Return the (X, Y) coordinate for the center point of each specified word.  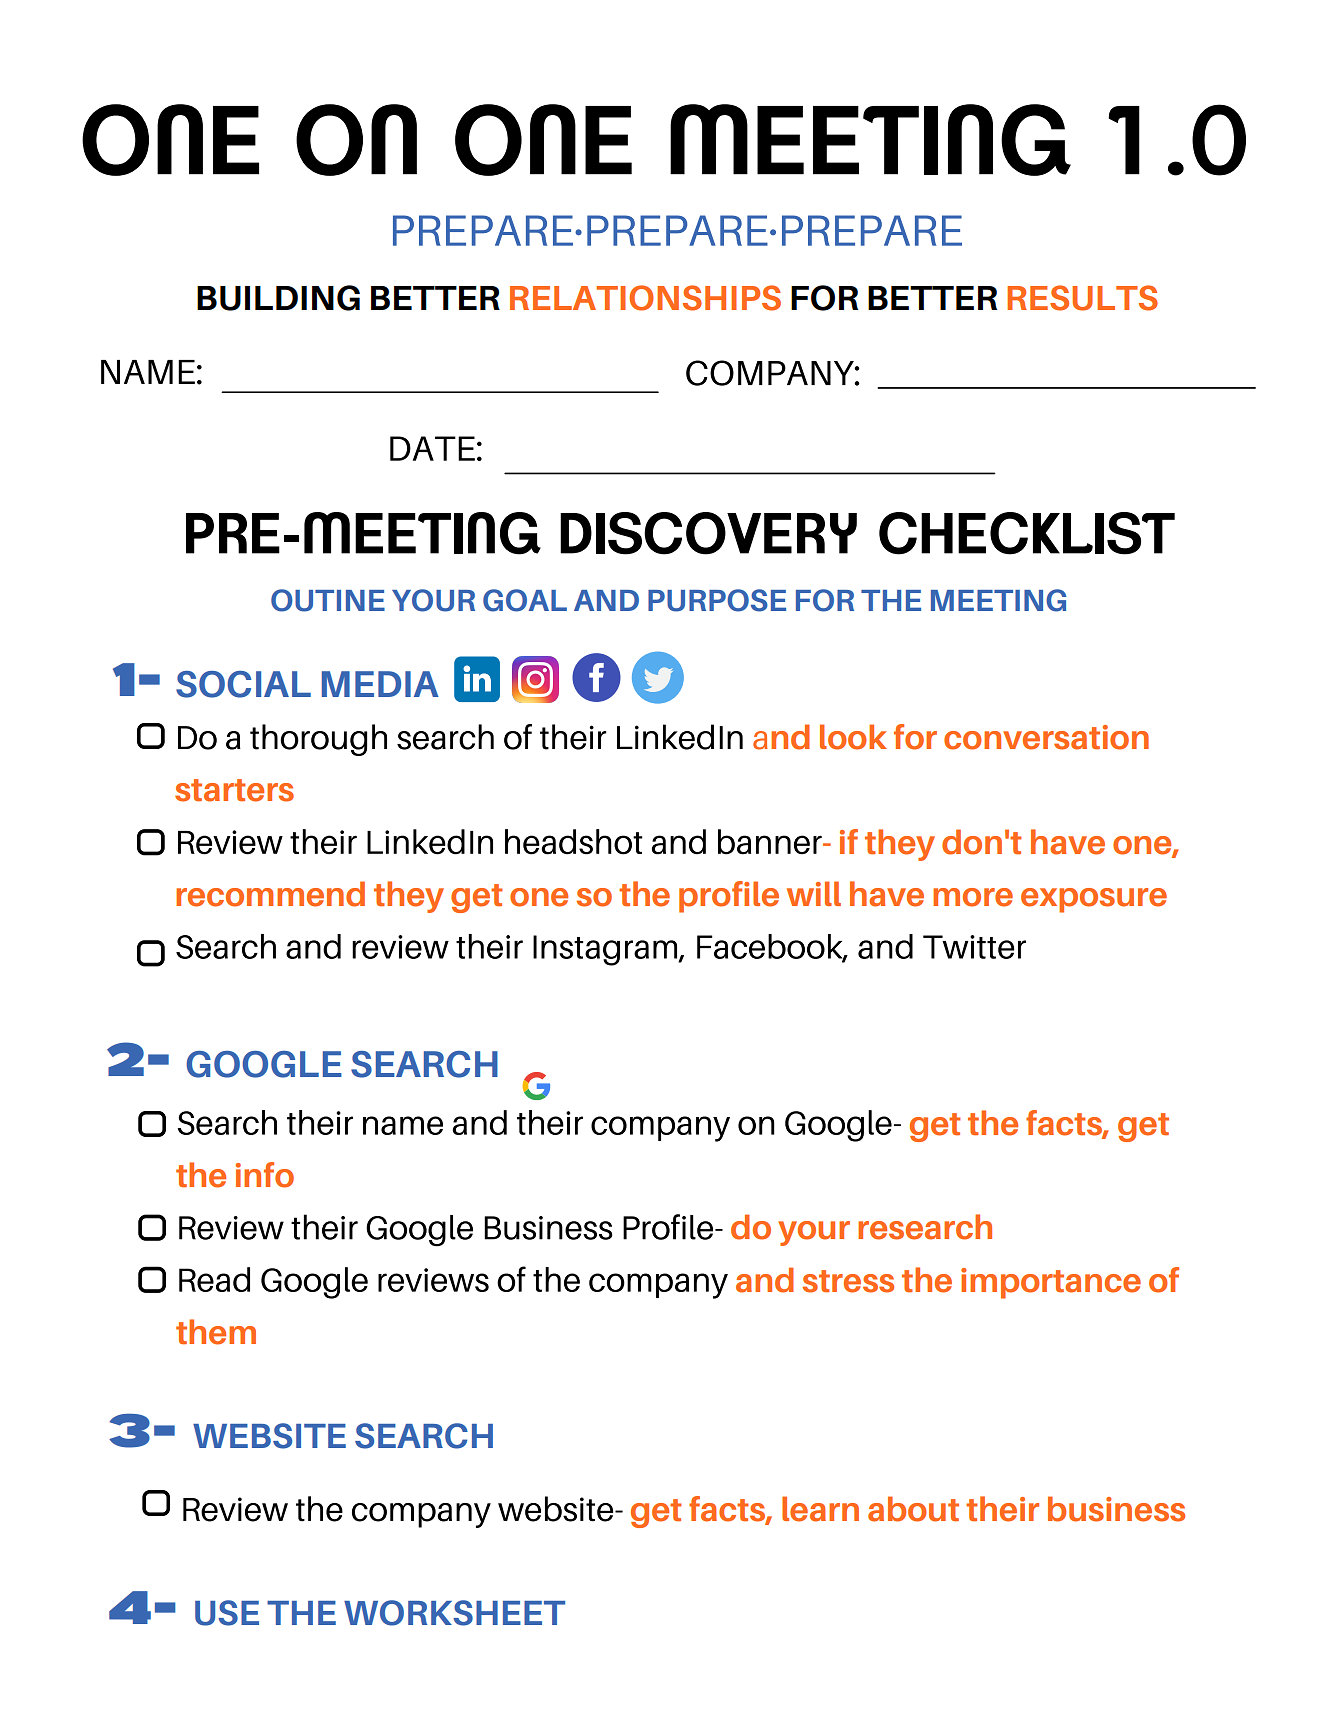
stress (848, 1281)
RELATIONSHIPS (645, 298)
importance (1051, 1283)
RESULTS (1082, 298)
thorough (318, 740)
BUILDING (278, 298)
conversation (1046, 737)
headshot (574, 842)
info (265, 1175)
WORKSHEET (454, 1613)
